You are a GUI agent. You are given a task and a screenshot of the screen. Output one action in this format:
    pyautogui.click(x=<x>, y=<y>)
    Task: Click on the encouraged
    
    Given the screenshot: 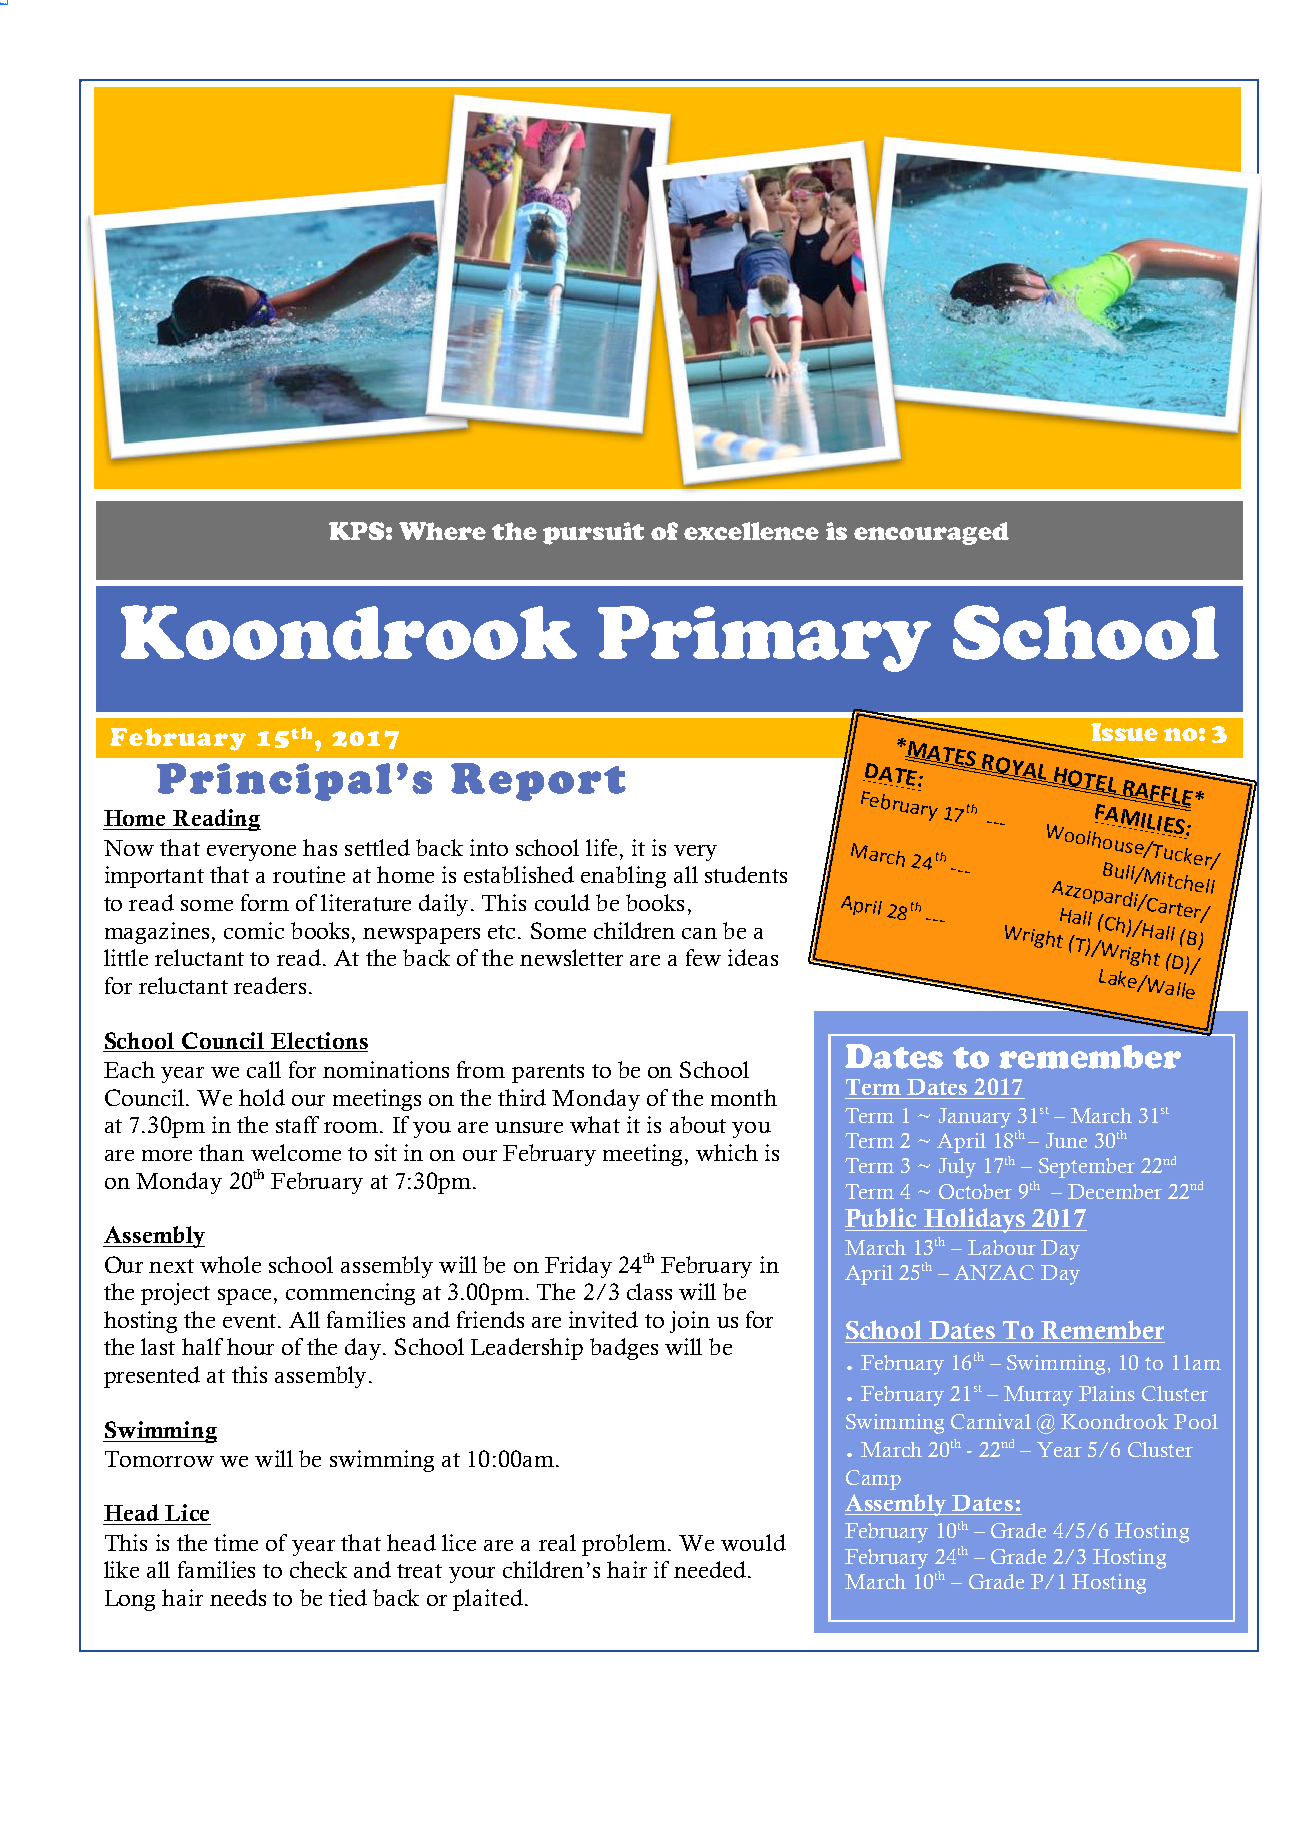 What is the action you would take?
    pyautogui.click(x=931, y=533)
